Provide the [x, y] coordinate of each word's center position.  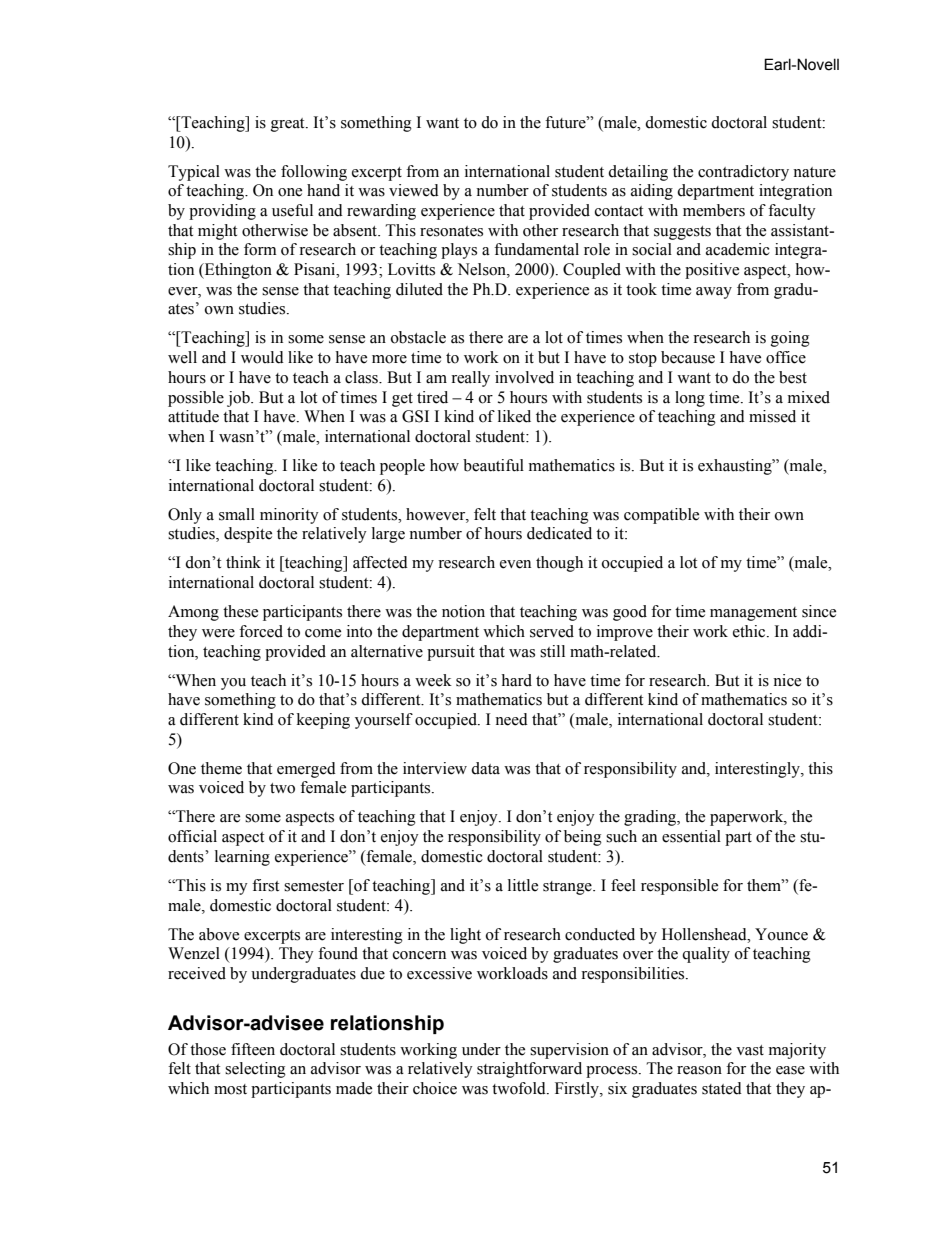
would [262, 357]
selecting [255, 1070]
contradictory [743, 173]
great [289, 125]
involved [524, 377]
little [523, 885]
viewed [414, 190]
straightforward [529, 1070]
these [240, 611]
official [192, 836]
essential [691, 836]
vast [750, 1050]
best [793, 377]
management [753, 614]
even [515, 564]
